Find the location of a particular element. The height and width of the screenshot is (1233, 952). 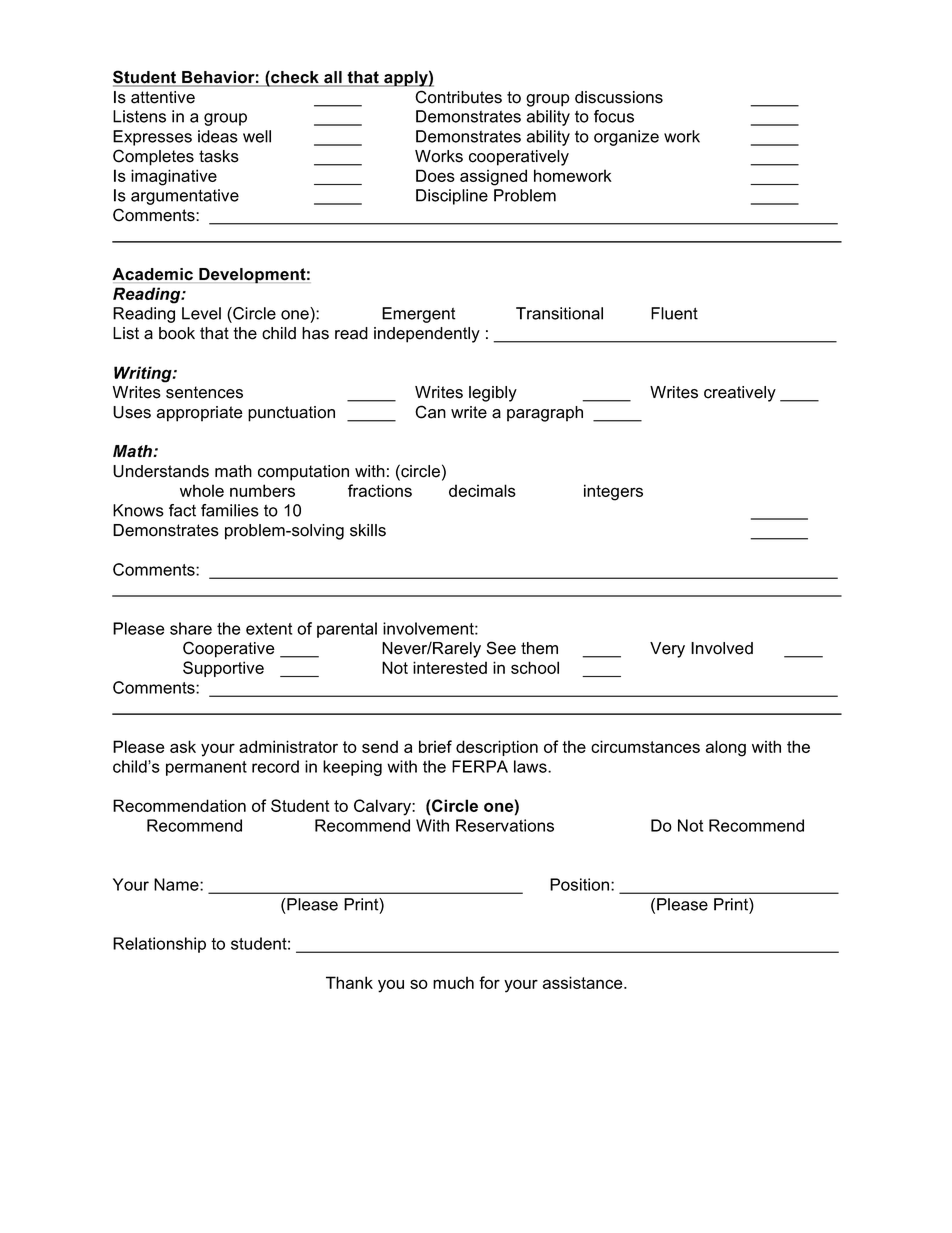

attentive is located at coordinates (163, 97).
